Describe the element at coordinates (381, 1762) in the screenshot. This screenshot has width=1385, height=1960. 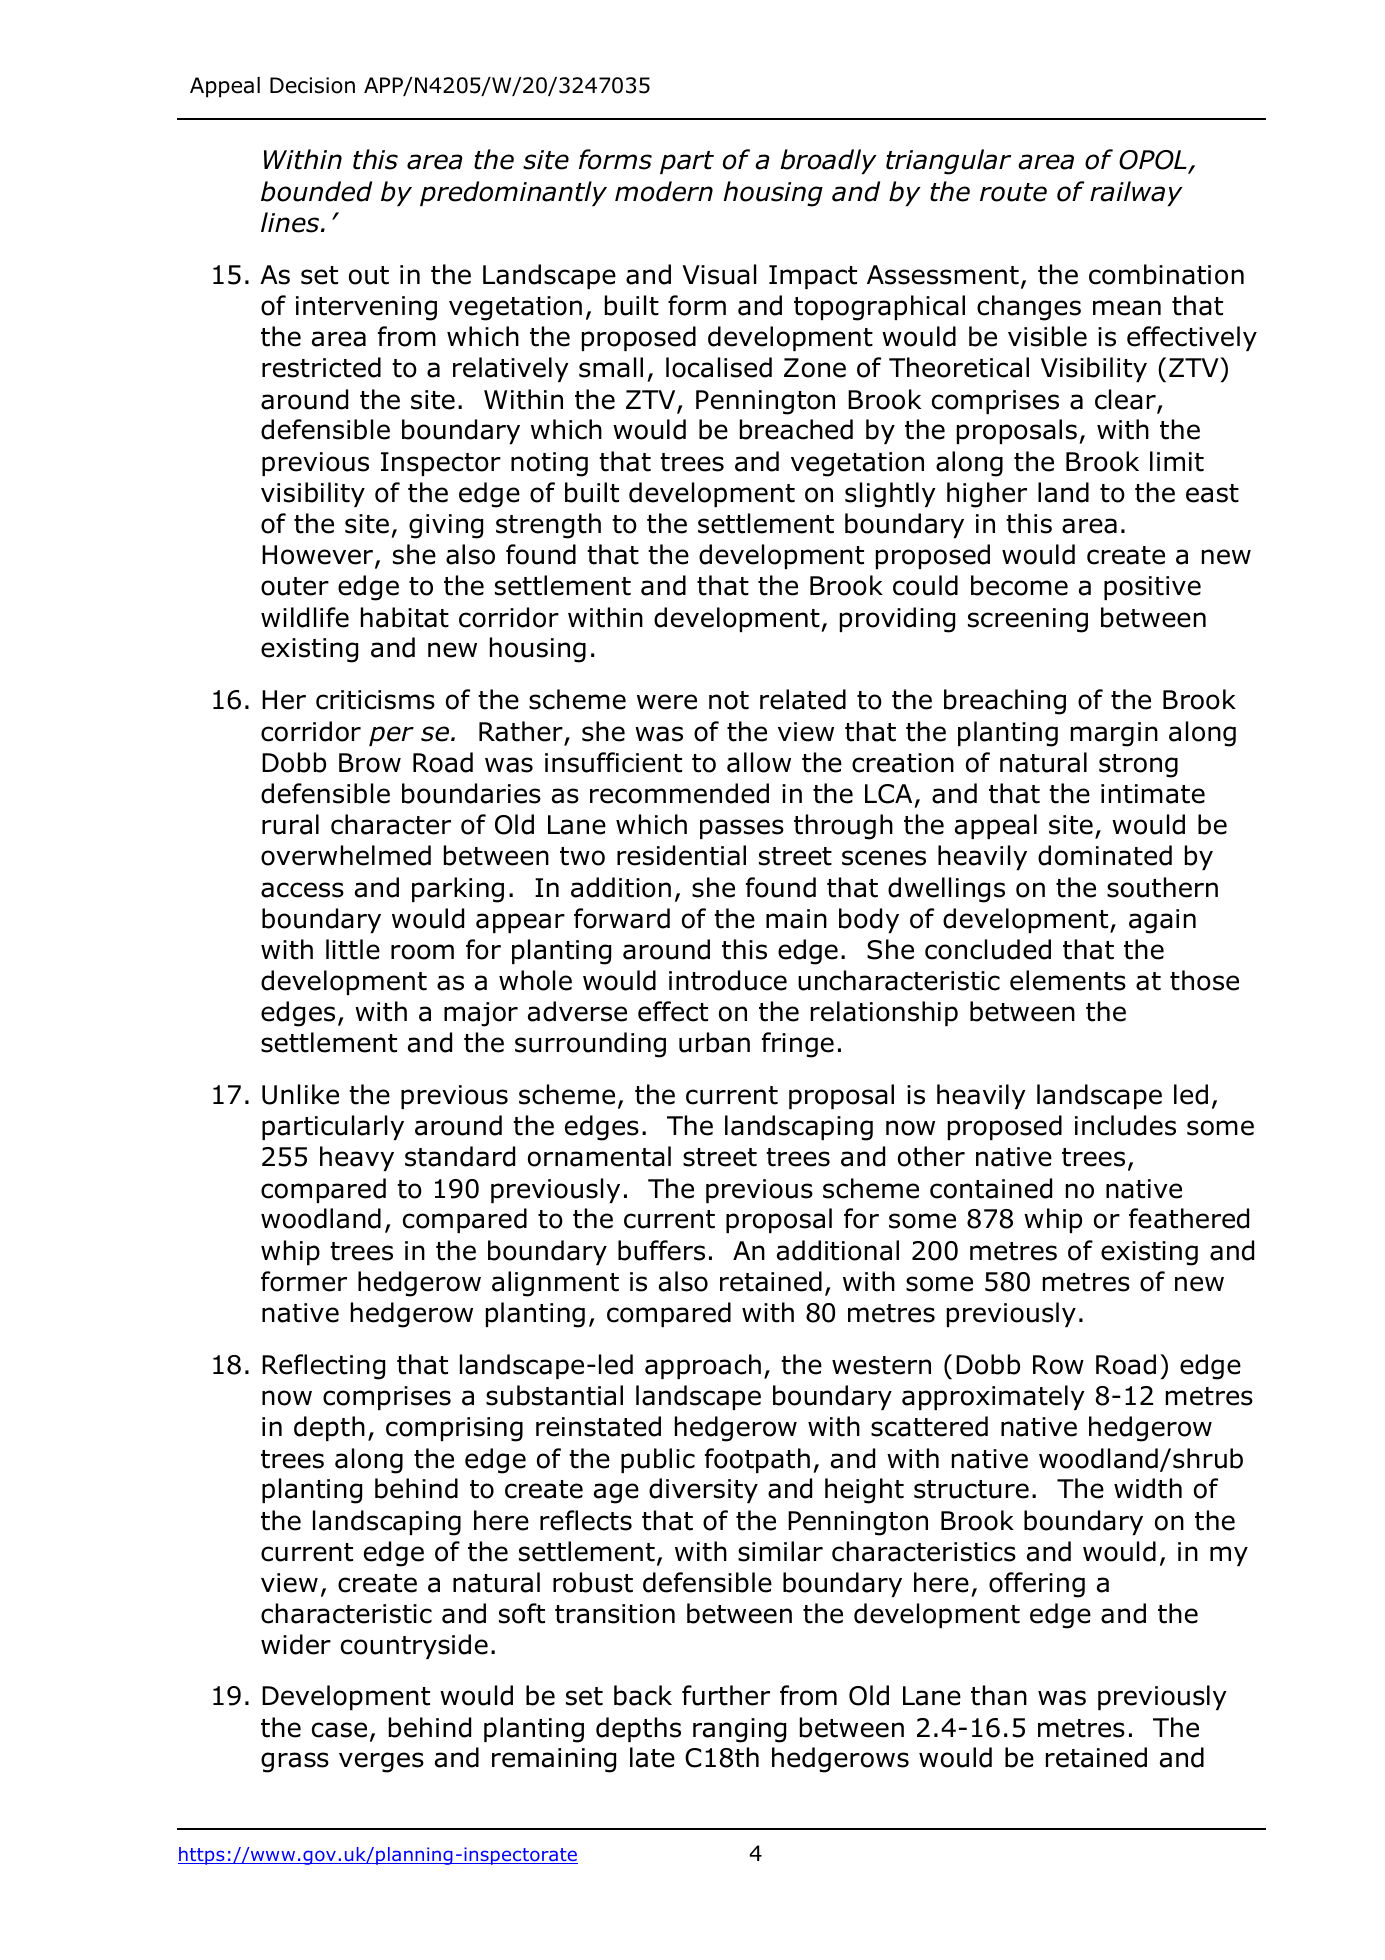
I see `verges` at that location.
